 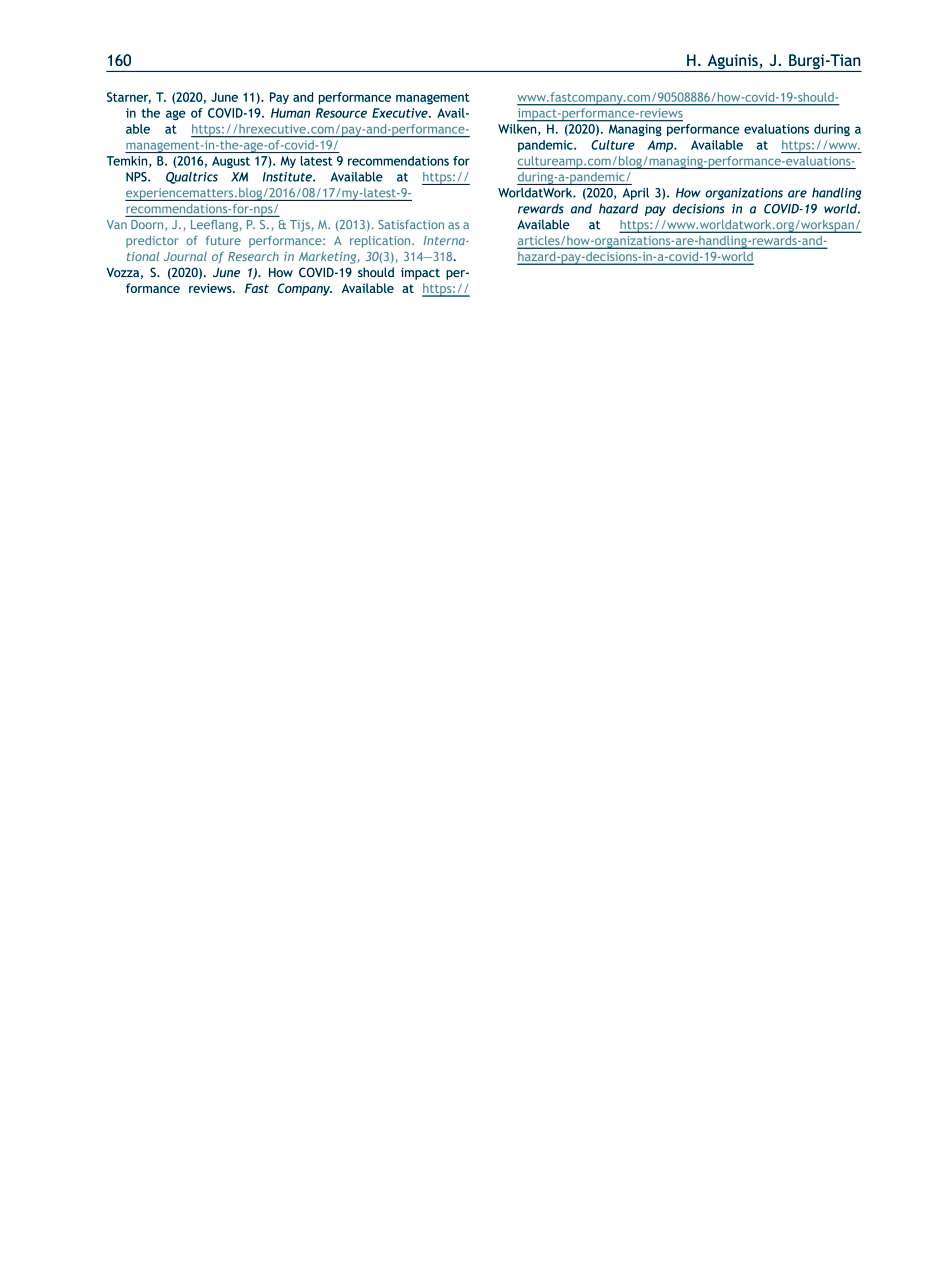 What do you see at coordinates (411, 224) in the document?
I see `Satisfaction` at bounding box center [411, 224].
